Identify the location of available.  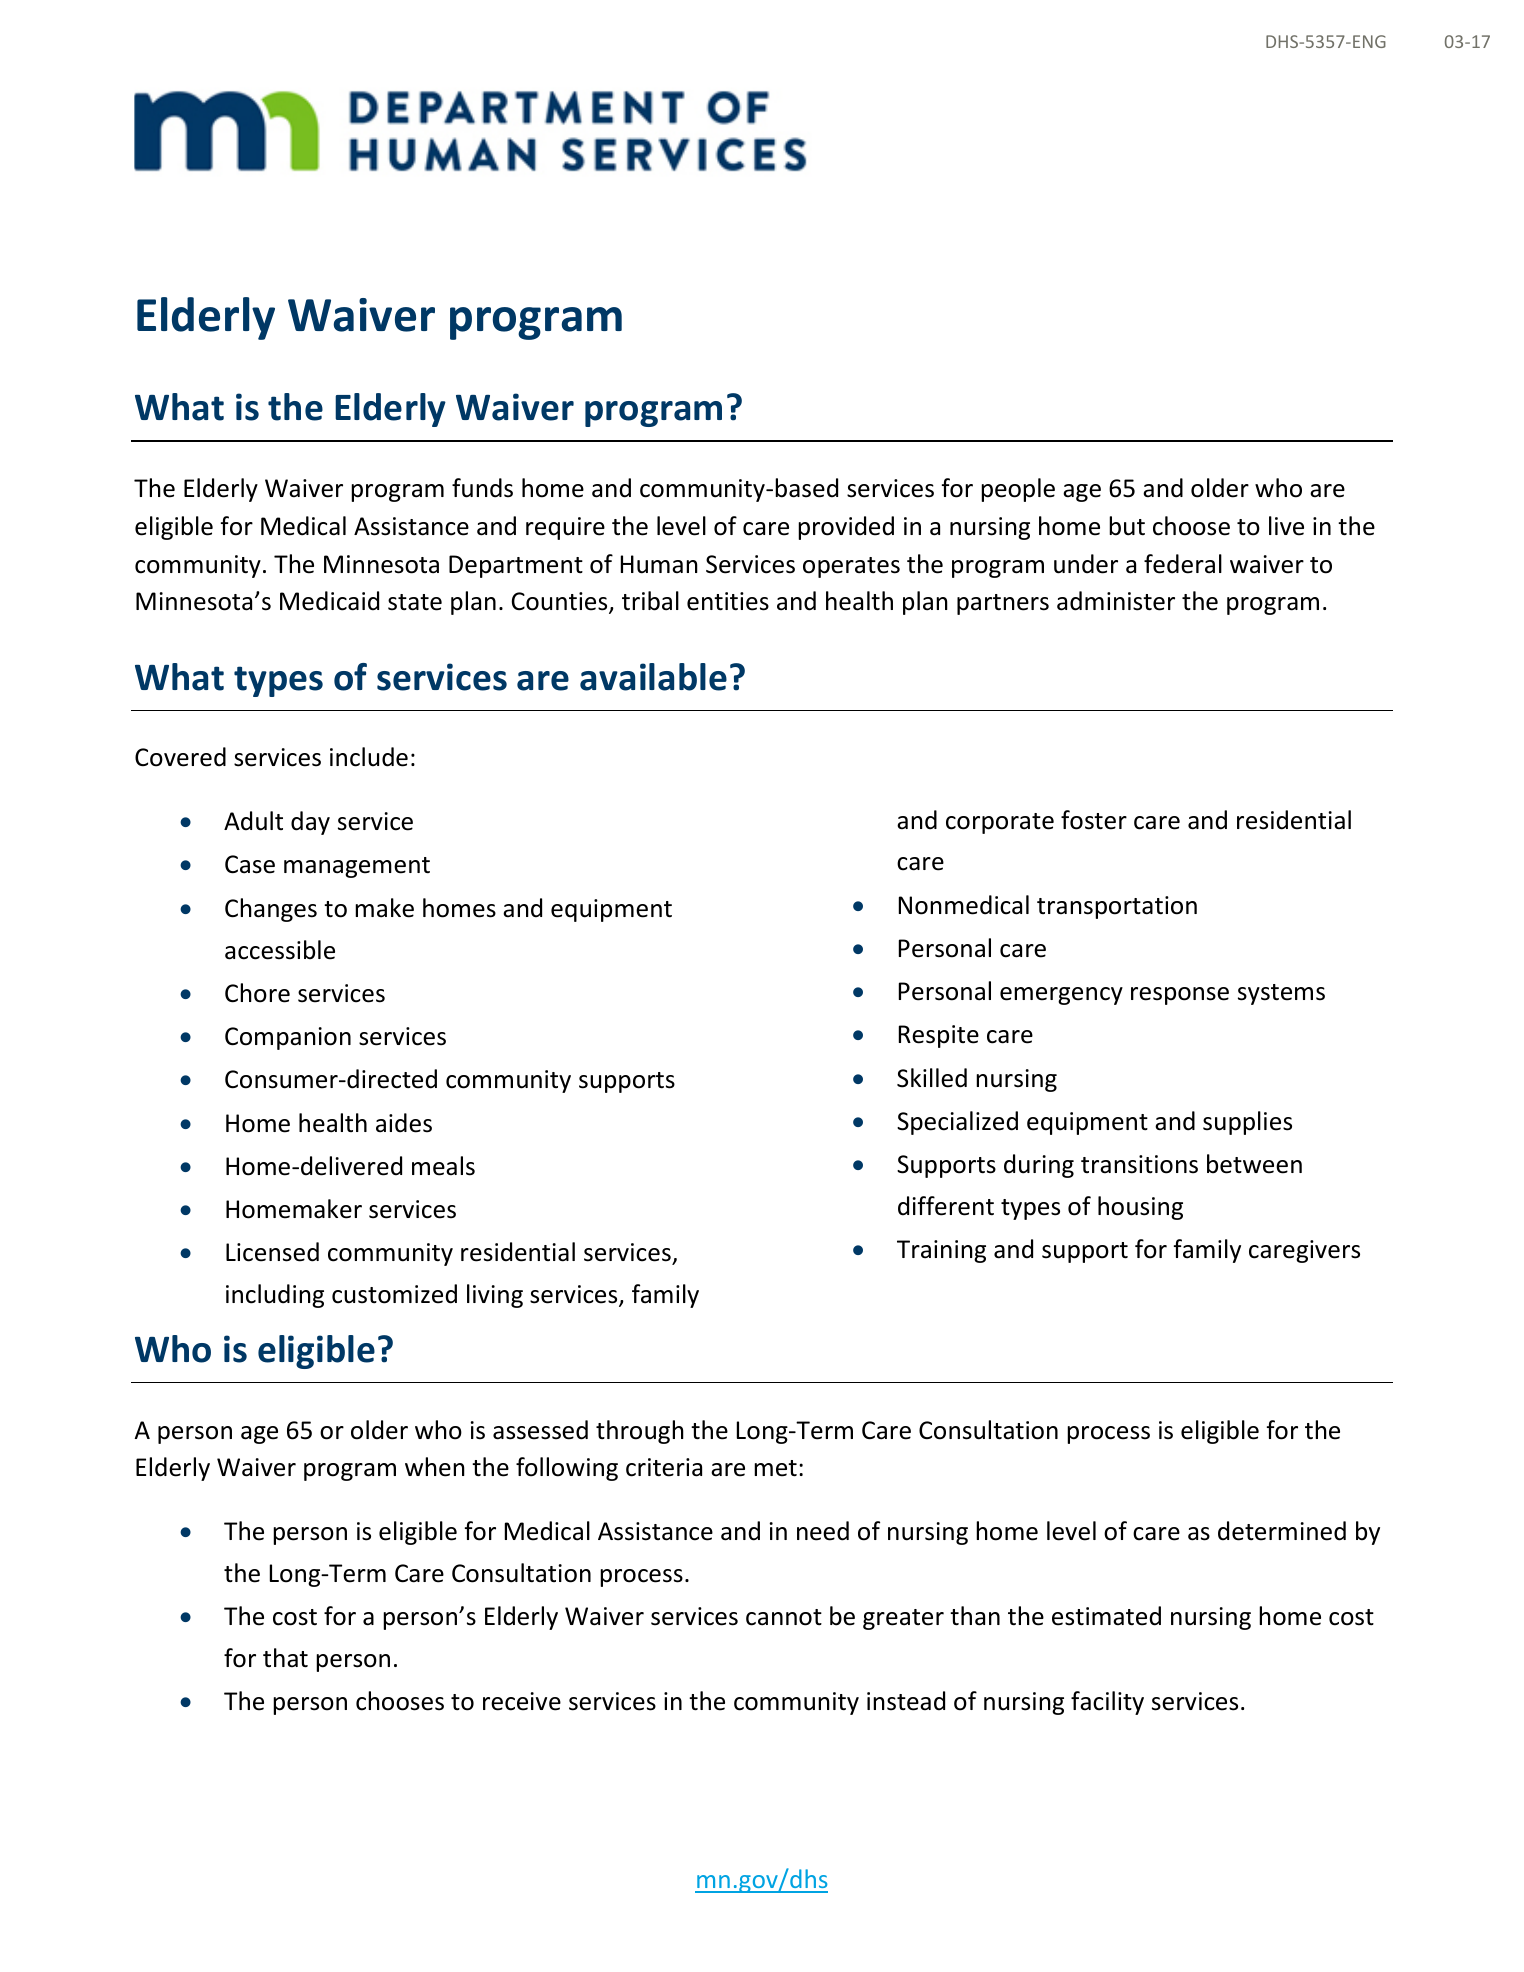
(653, 677).
